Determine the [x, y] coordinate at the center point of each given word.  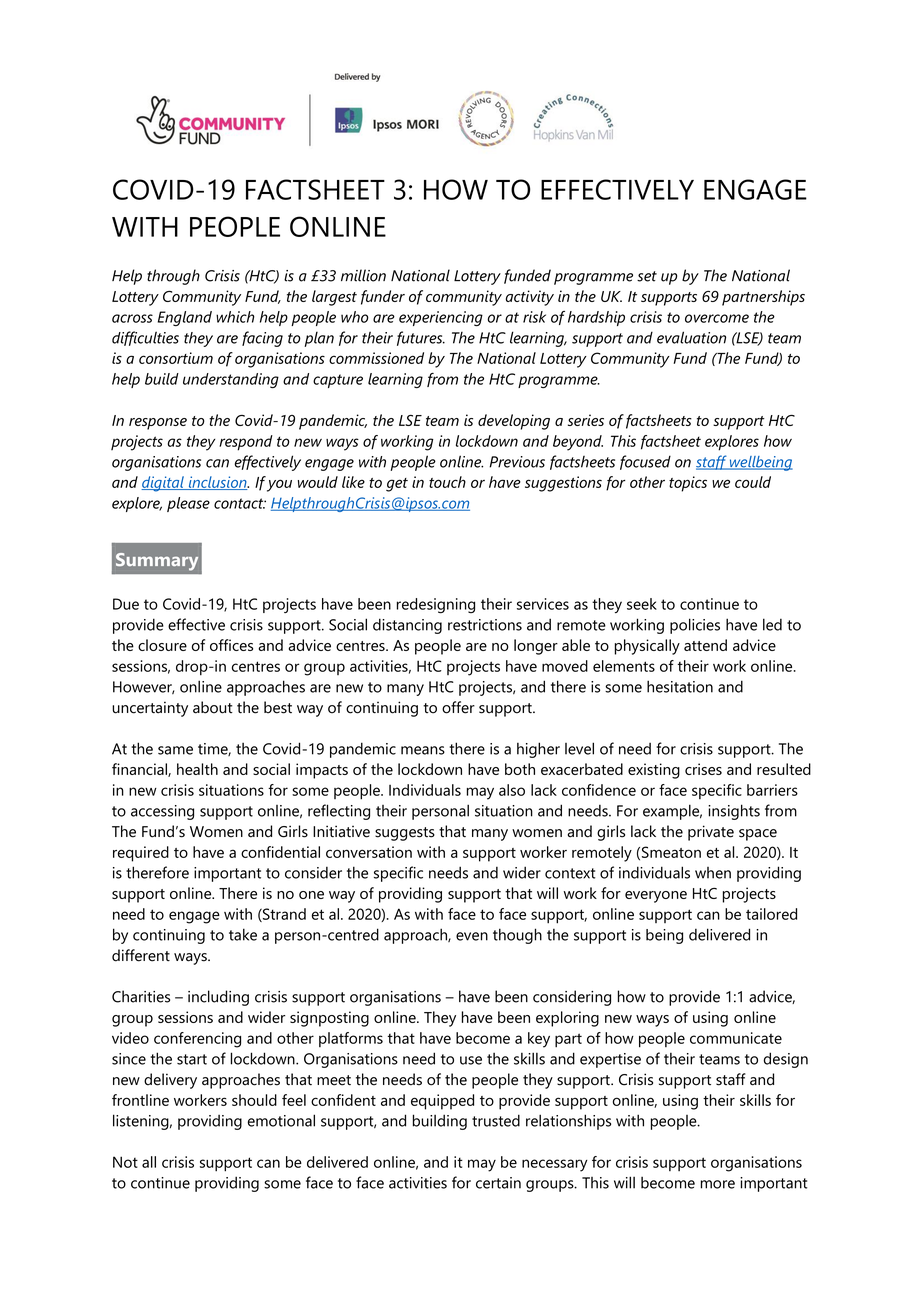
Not [125, 1162]
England [185, 318]
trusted [496, 1120]
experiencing [441, 318]
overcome [717, 318]
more [718, 1184]
